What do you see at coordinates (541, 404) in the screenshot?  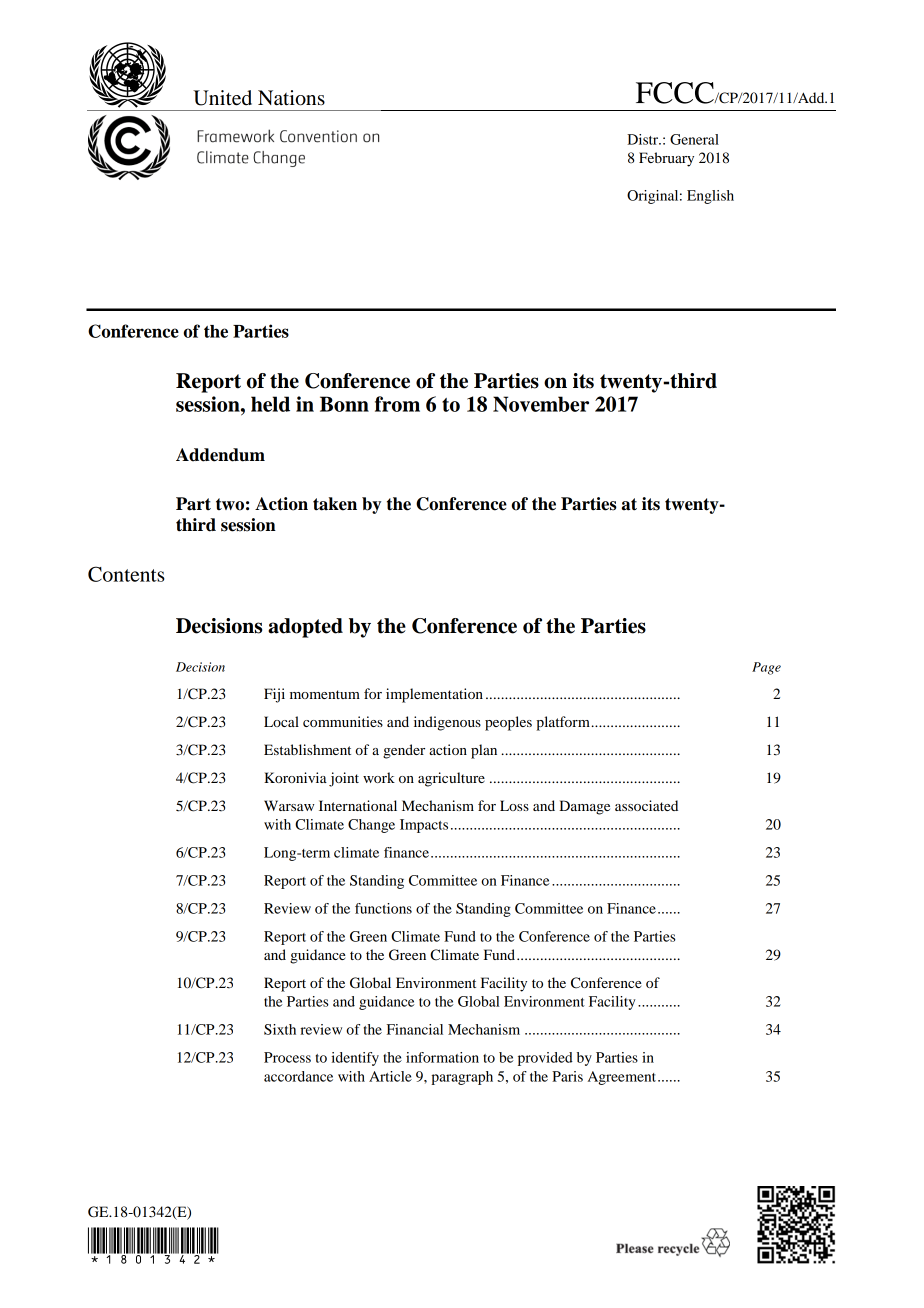 I see `November` at bounding box center [541, 404].
